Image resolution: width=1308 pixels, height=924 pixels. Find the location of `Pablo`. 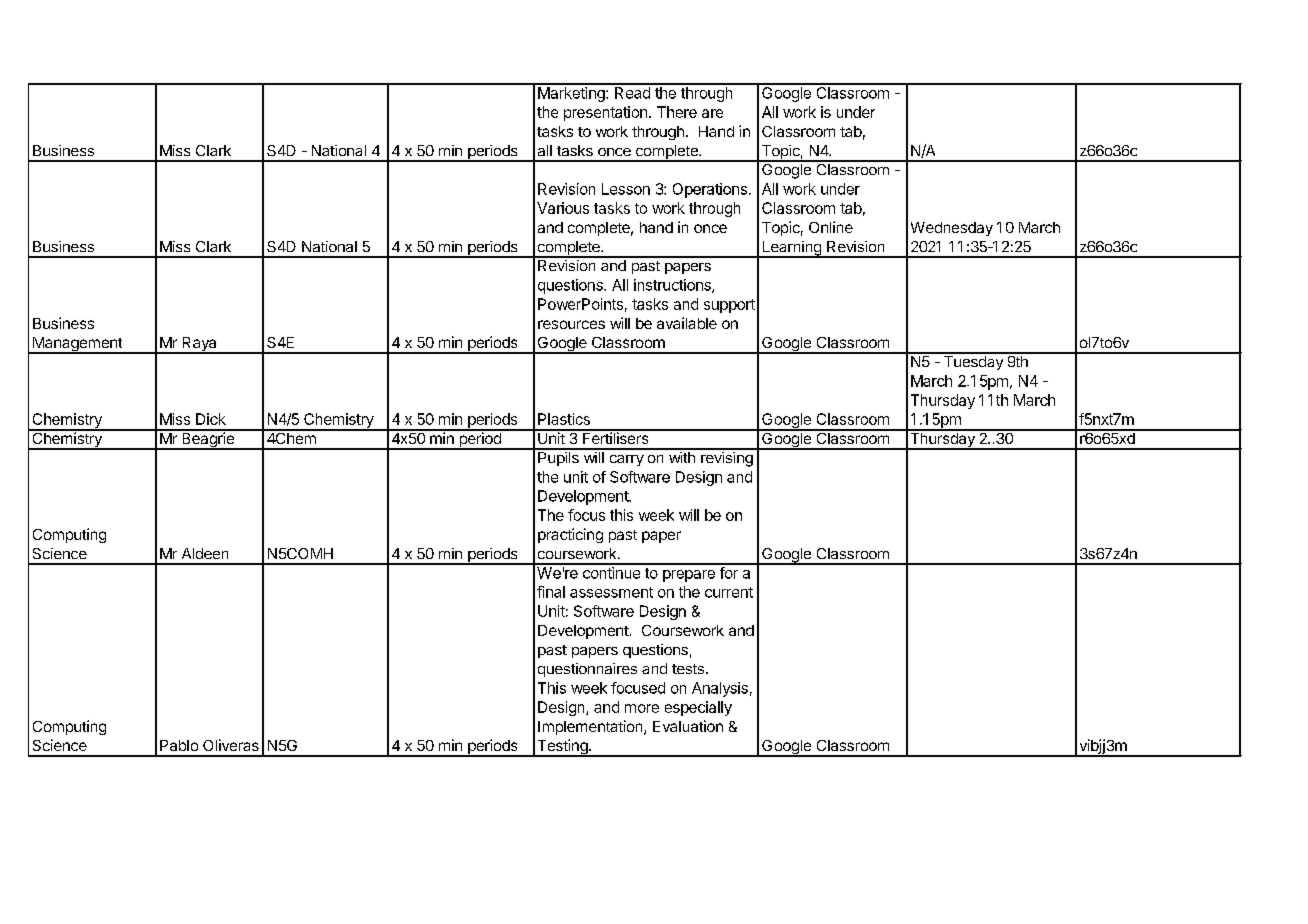

Pablo is located at coordinates (179, 745).
